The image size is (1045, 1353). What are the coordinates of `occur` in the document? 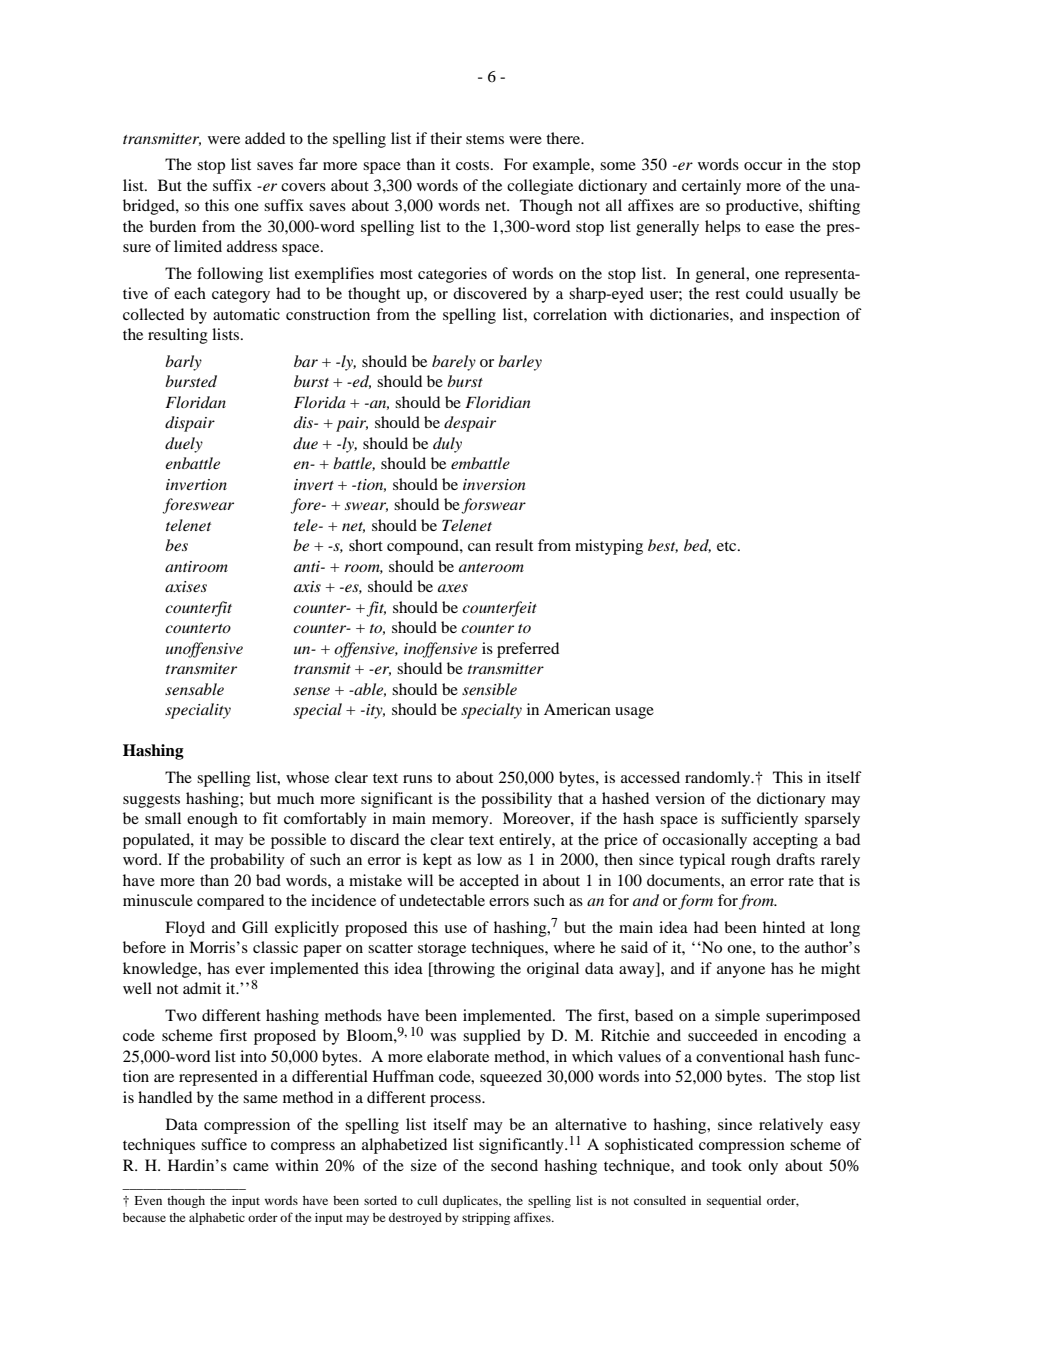 It's located at (763, 166).
